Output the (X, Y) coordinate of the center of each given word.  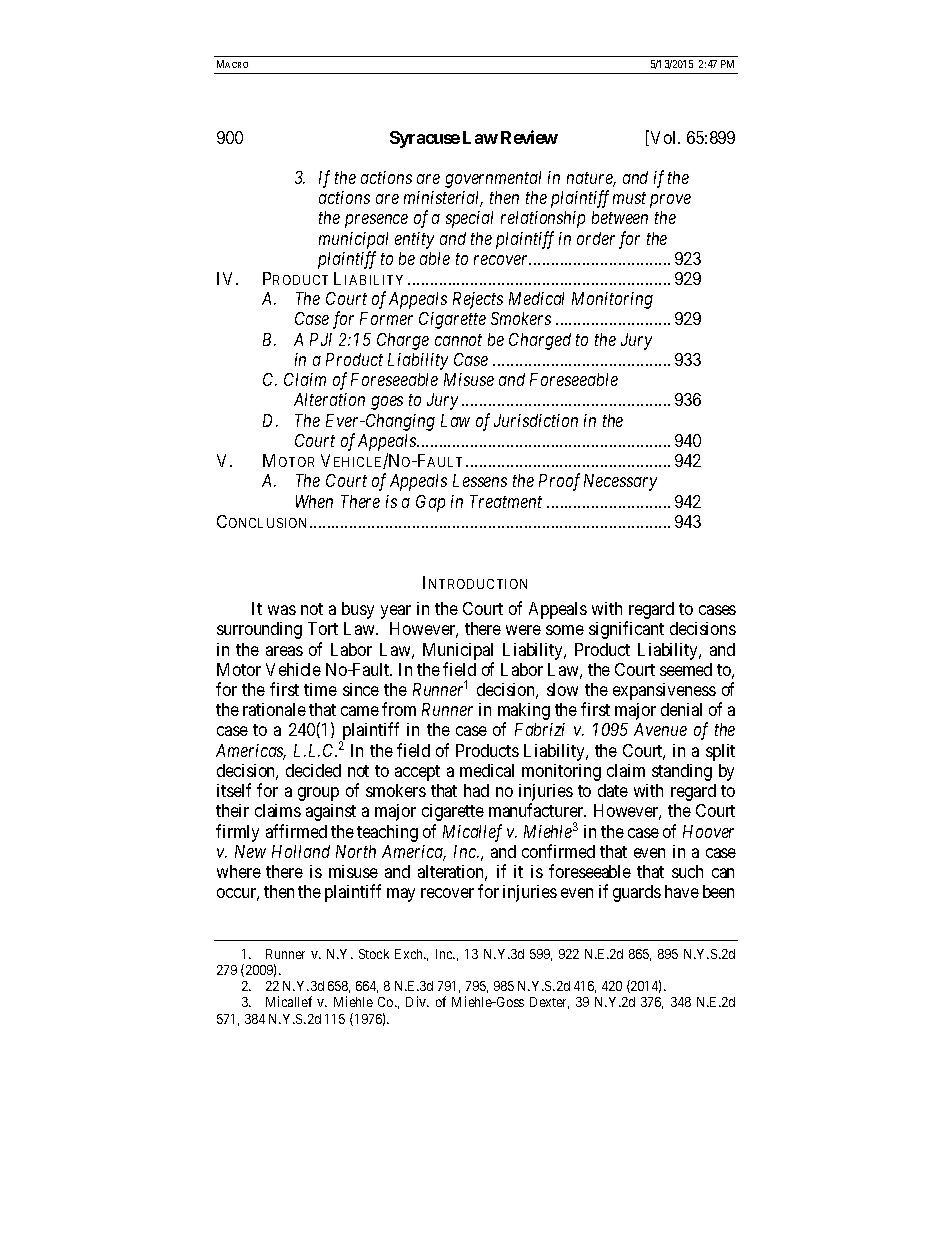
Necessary (620, 482)
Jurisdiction (536, 420)
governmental (493, 179)
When (314, 501)
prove (670, 201)
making (524, 713)
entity (414, 240)
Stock (374, 954)
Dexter (549, 1003)
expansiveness (664, 691)
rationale (274, 709)
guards (637, 893)
